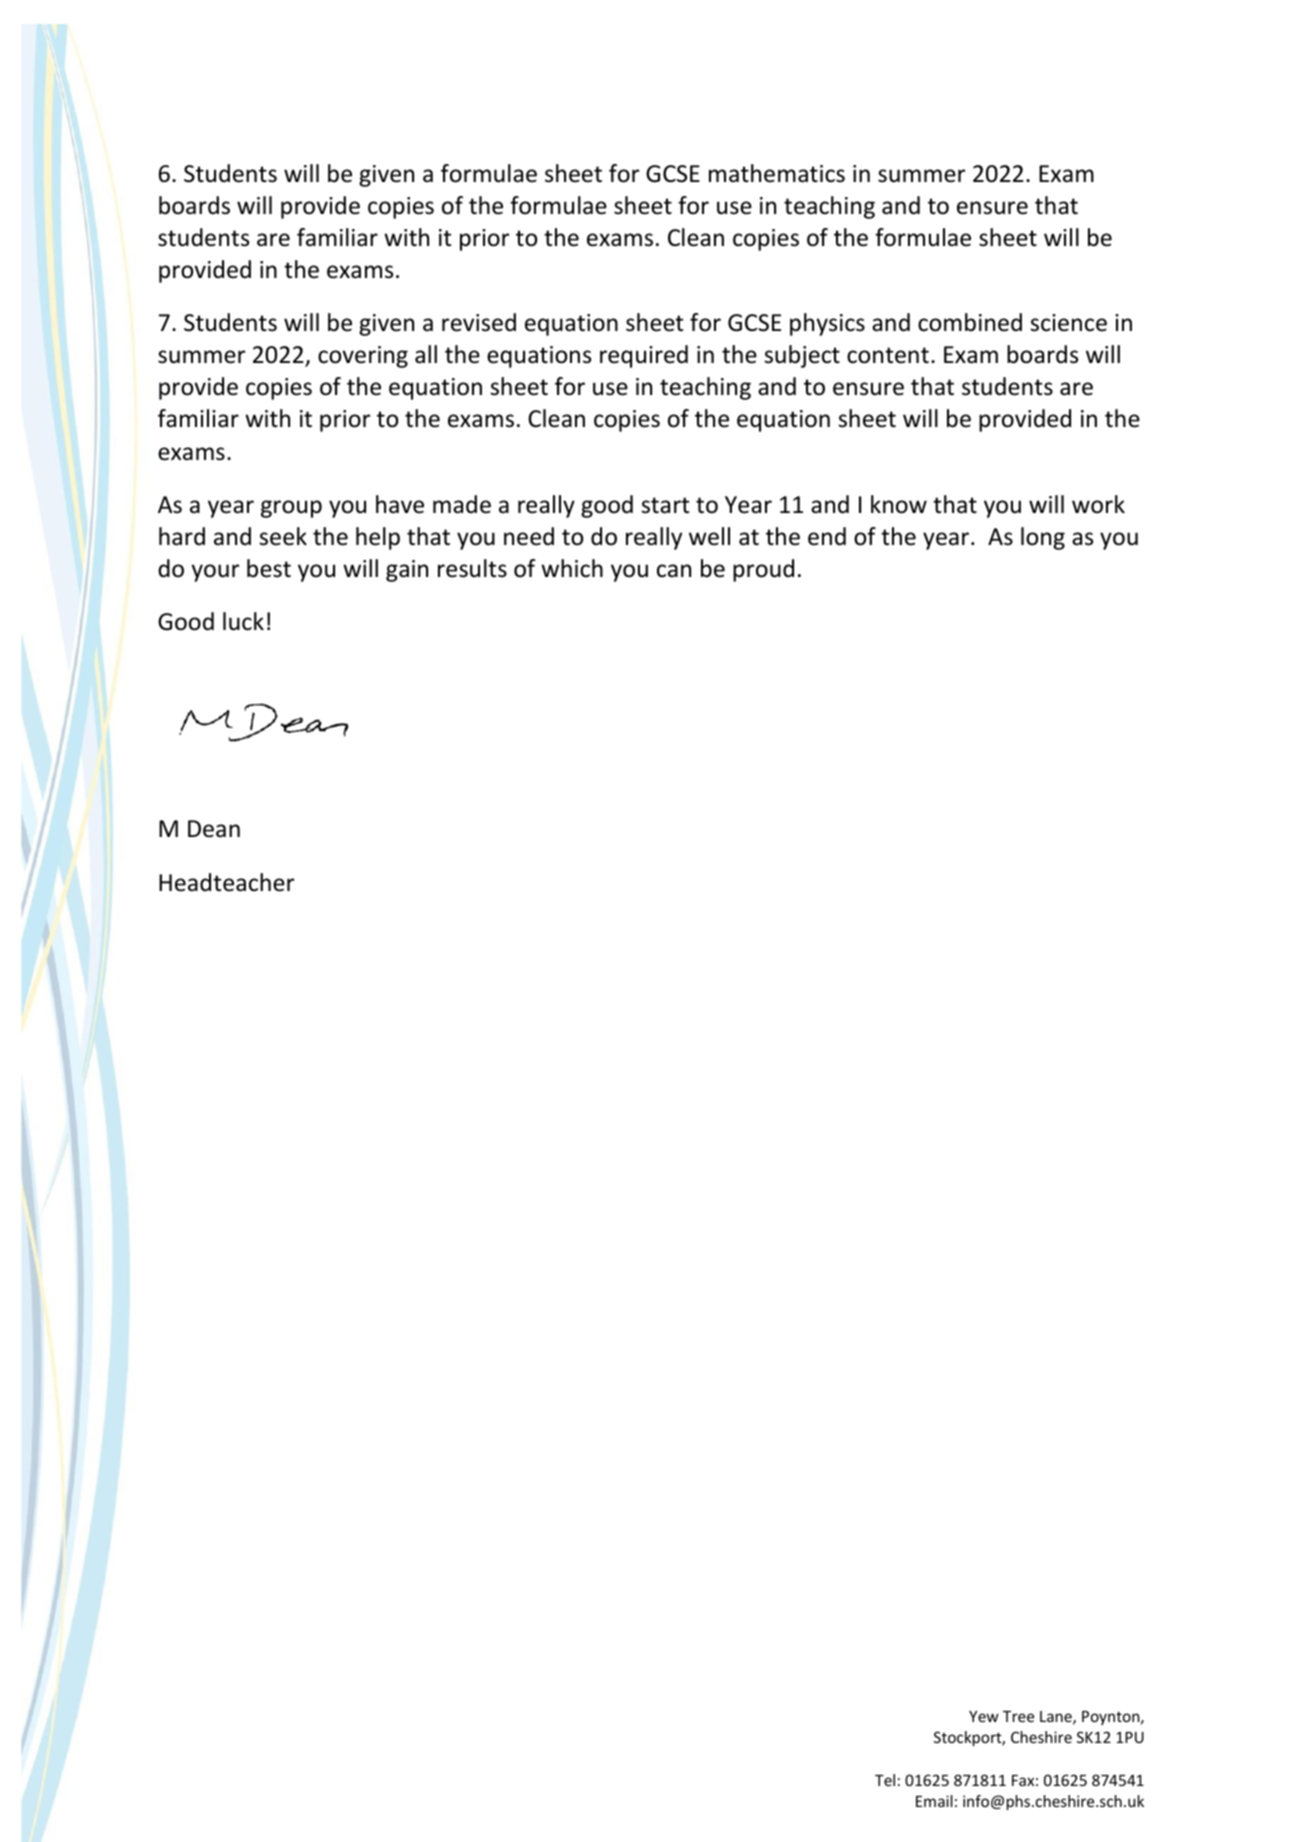  What do you see at coordinates (214, 829) in the document?
I see `Dean` at bounding box center [214, 829].
